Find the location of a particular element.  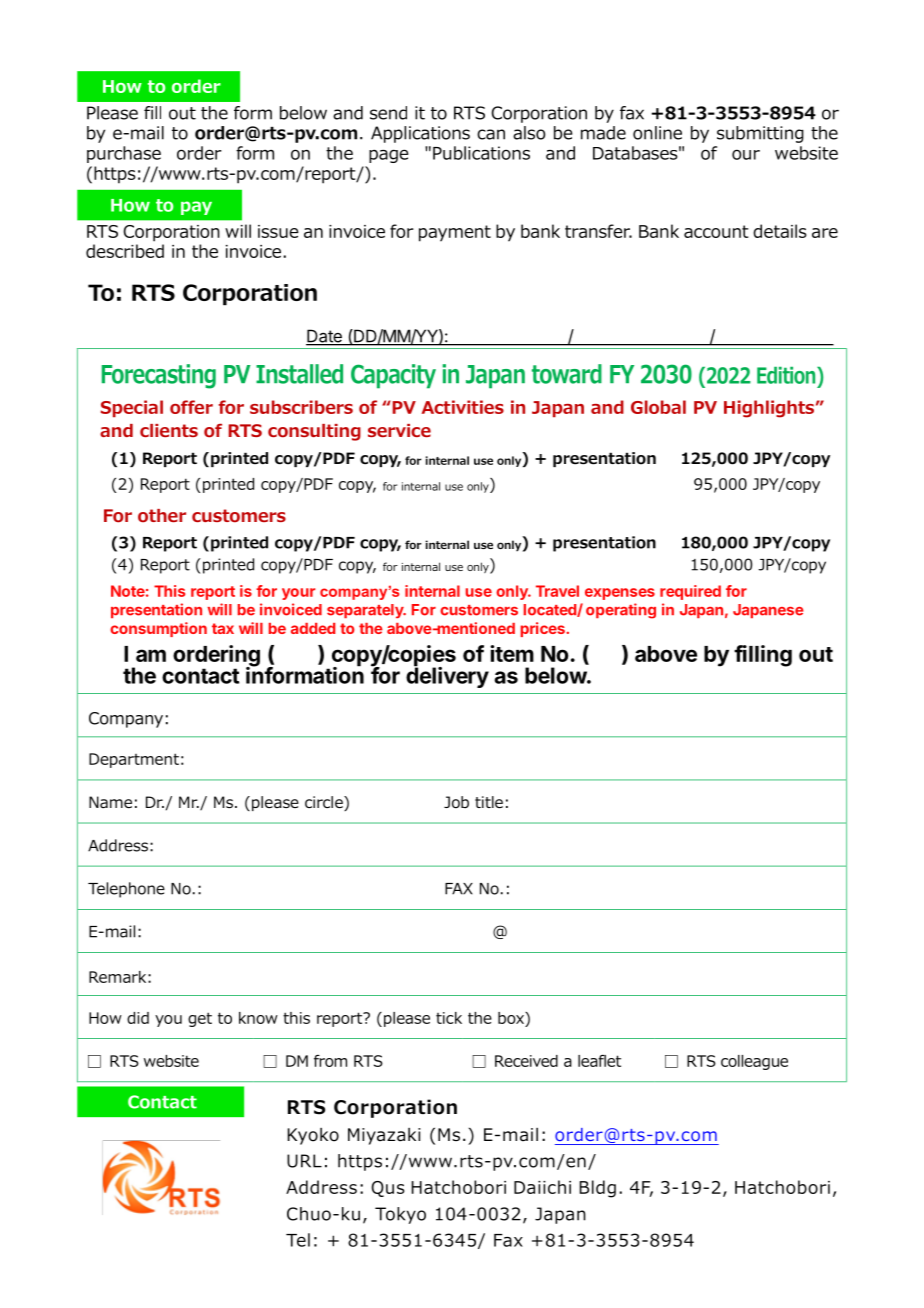

tax is located at coordinates (223, 628).
